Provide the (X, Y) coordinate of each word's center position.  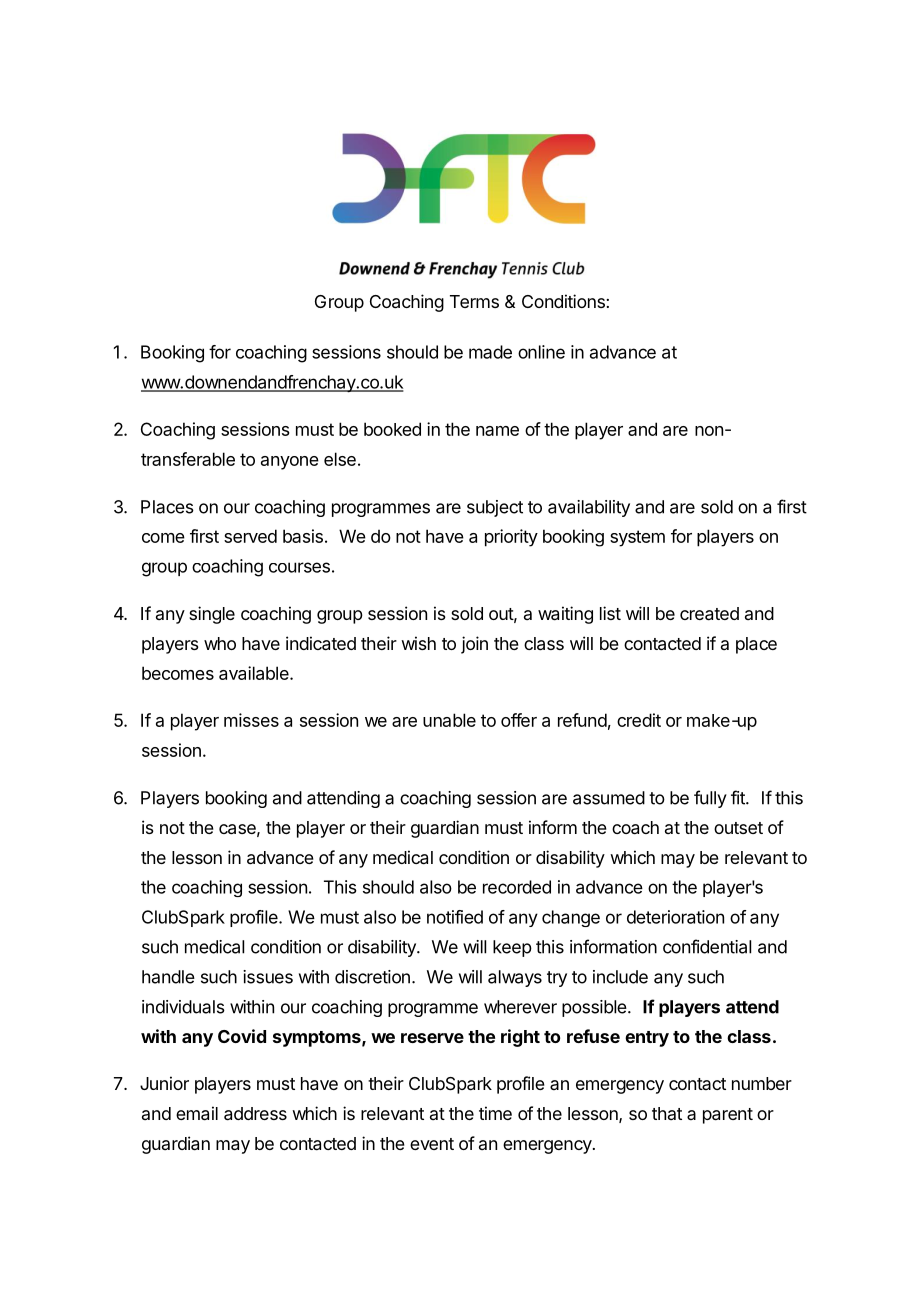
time (495, 1113)
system (637, 538)
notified (455, 917)
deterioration (675, 917)
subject (495, 508)
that (667, 1113)
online (541, 352)
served (250, 536)
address (255, 1114)
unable (449, 720)
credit (639, 720)
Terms (474, 301)
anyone (290, 463)
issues (268, 977)
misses (251, 720)
